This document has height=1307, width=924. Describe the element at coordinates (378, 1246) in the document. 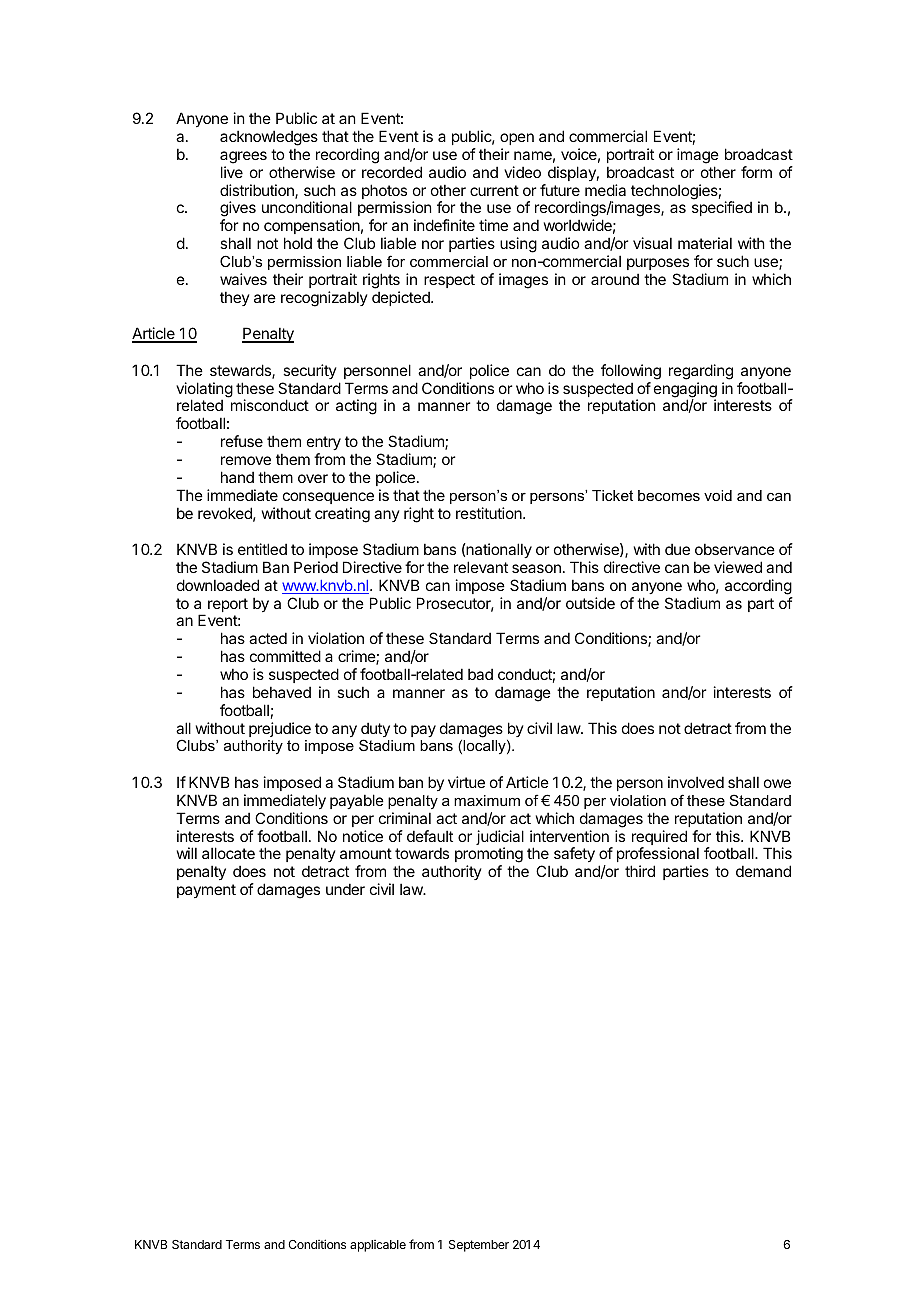

I see `applicable` at that location.
